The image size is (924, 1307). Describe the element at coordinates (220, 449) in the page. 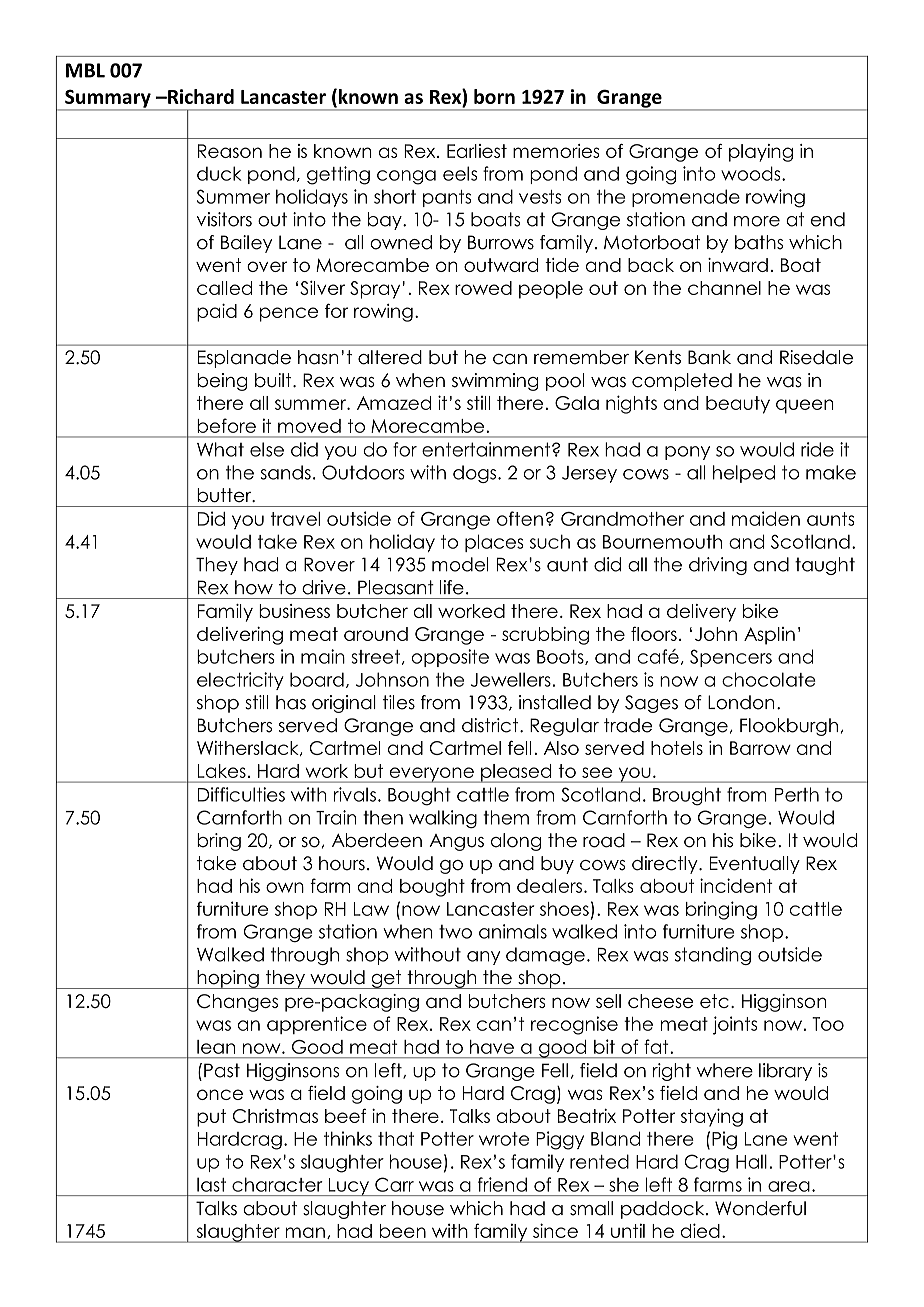

I see `What` at that location.
